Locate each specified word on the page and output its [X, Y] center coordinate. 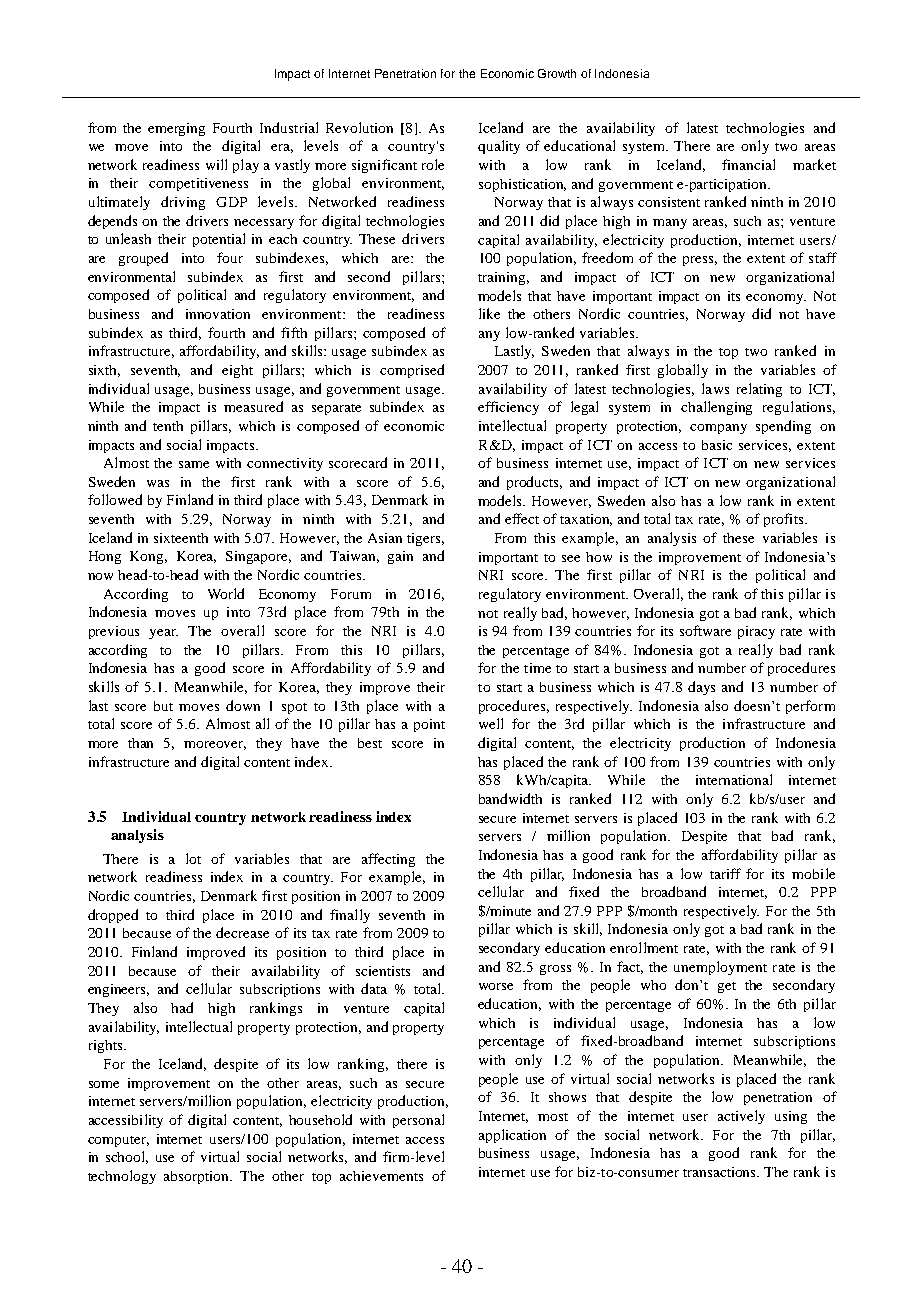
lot [193, 858]
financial [748, 164]
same [194, 464]
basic [717, 445]
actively [741, 1117]
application [512, 1136]
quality [499, 147]
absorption [198, 1177]
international [734, 779]
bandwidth [510, 798]
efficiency [508, 408]
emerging [176, 129]
